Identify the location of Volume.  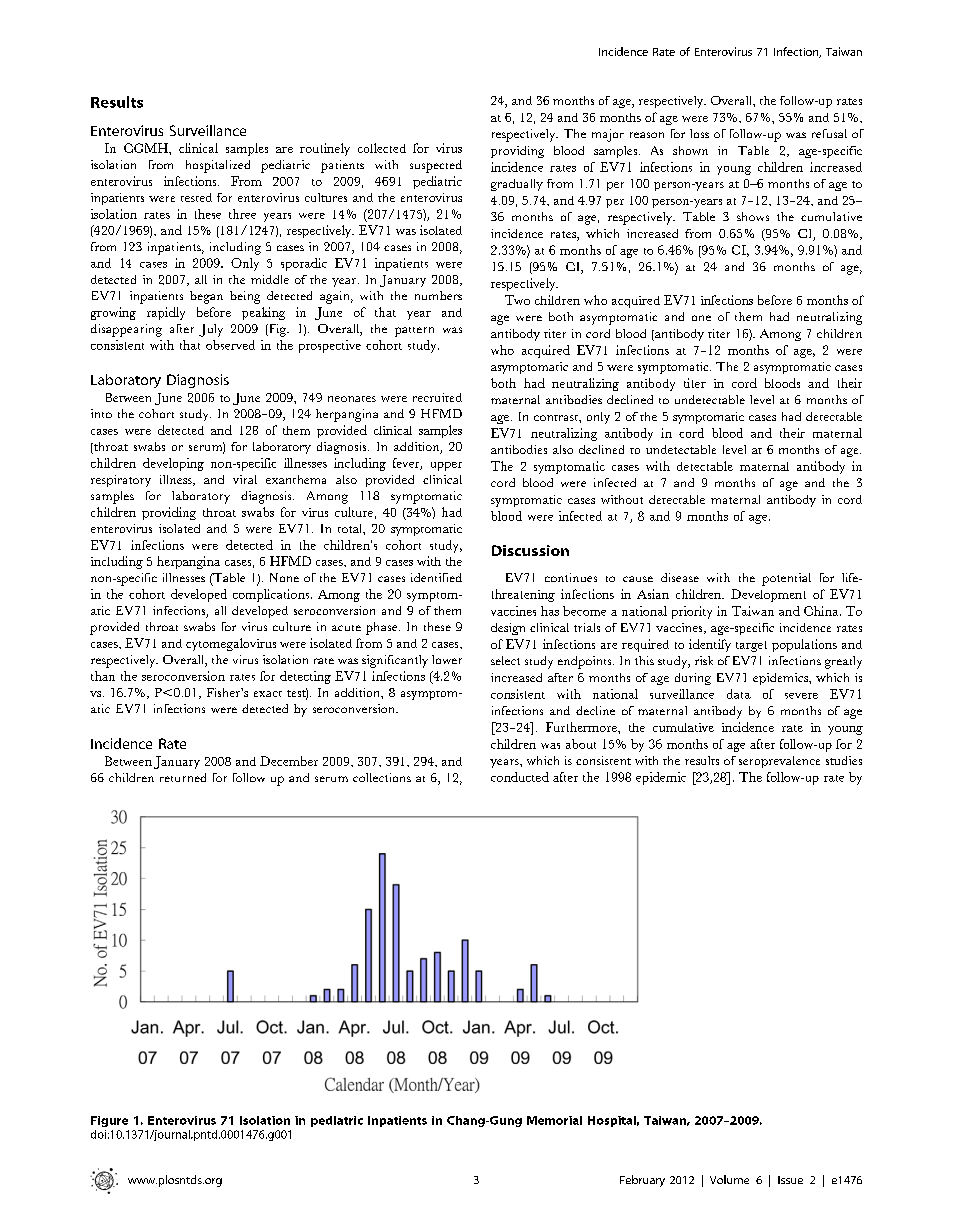
(729, 1179).
